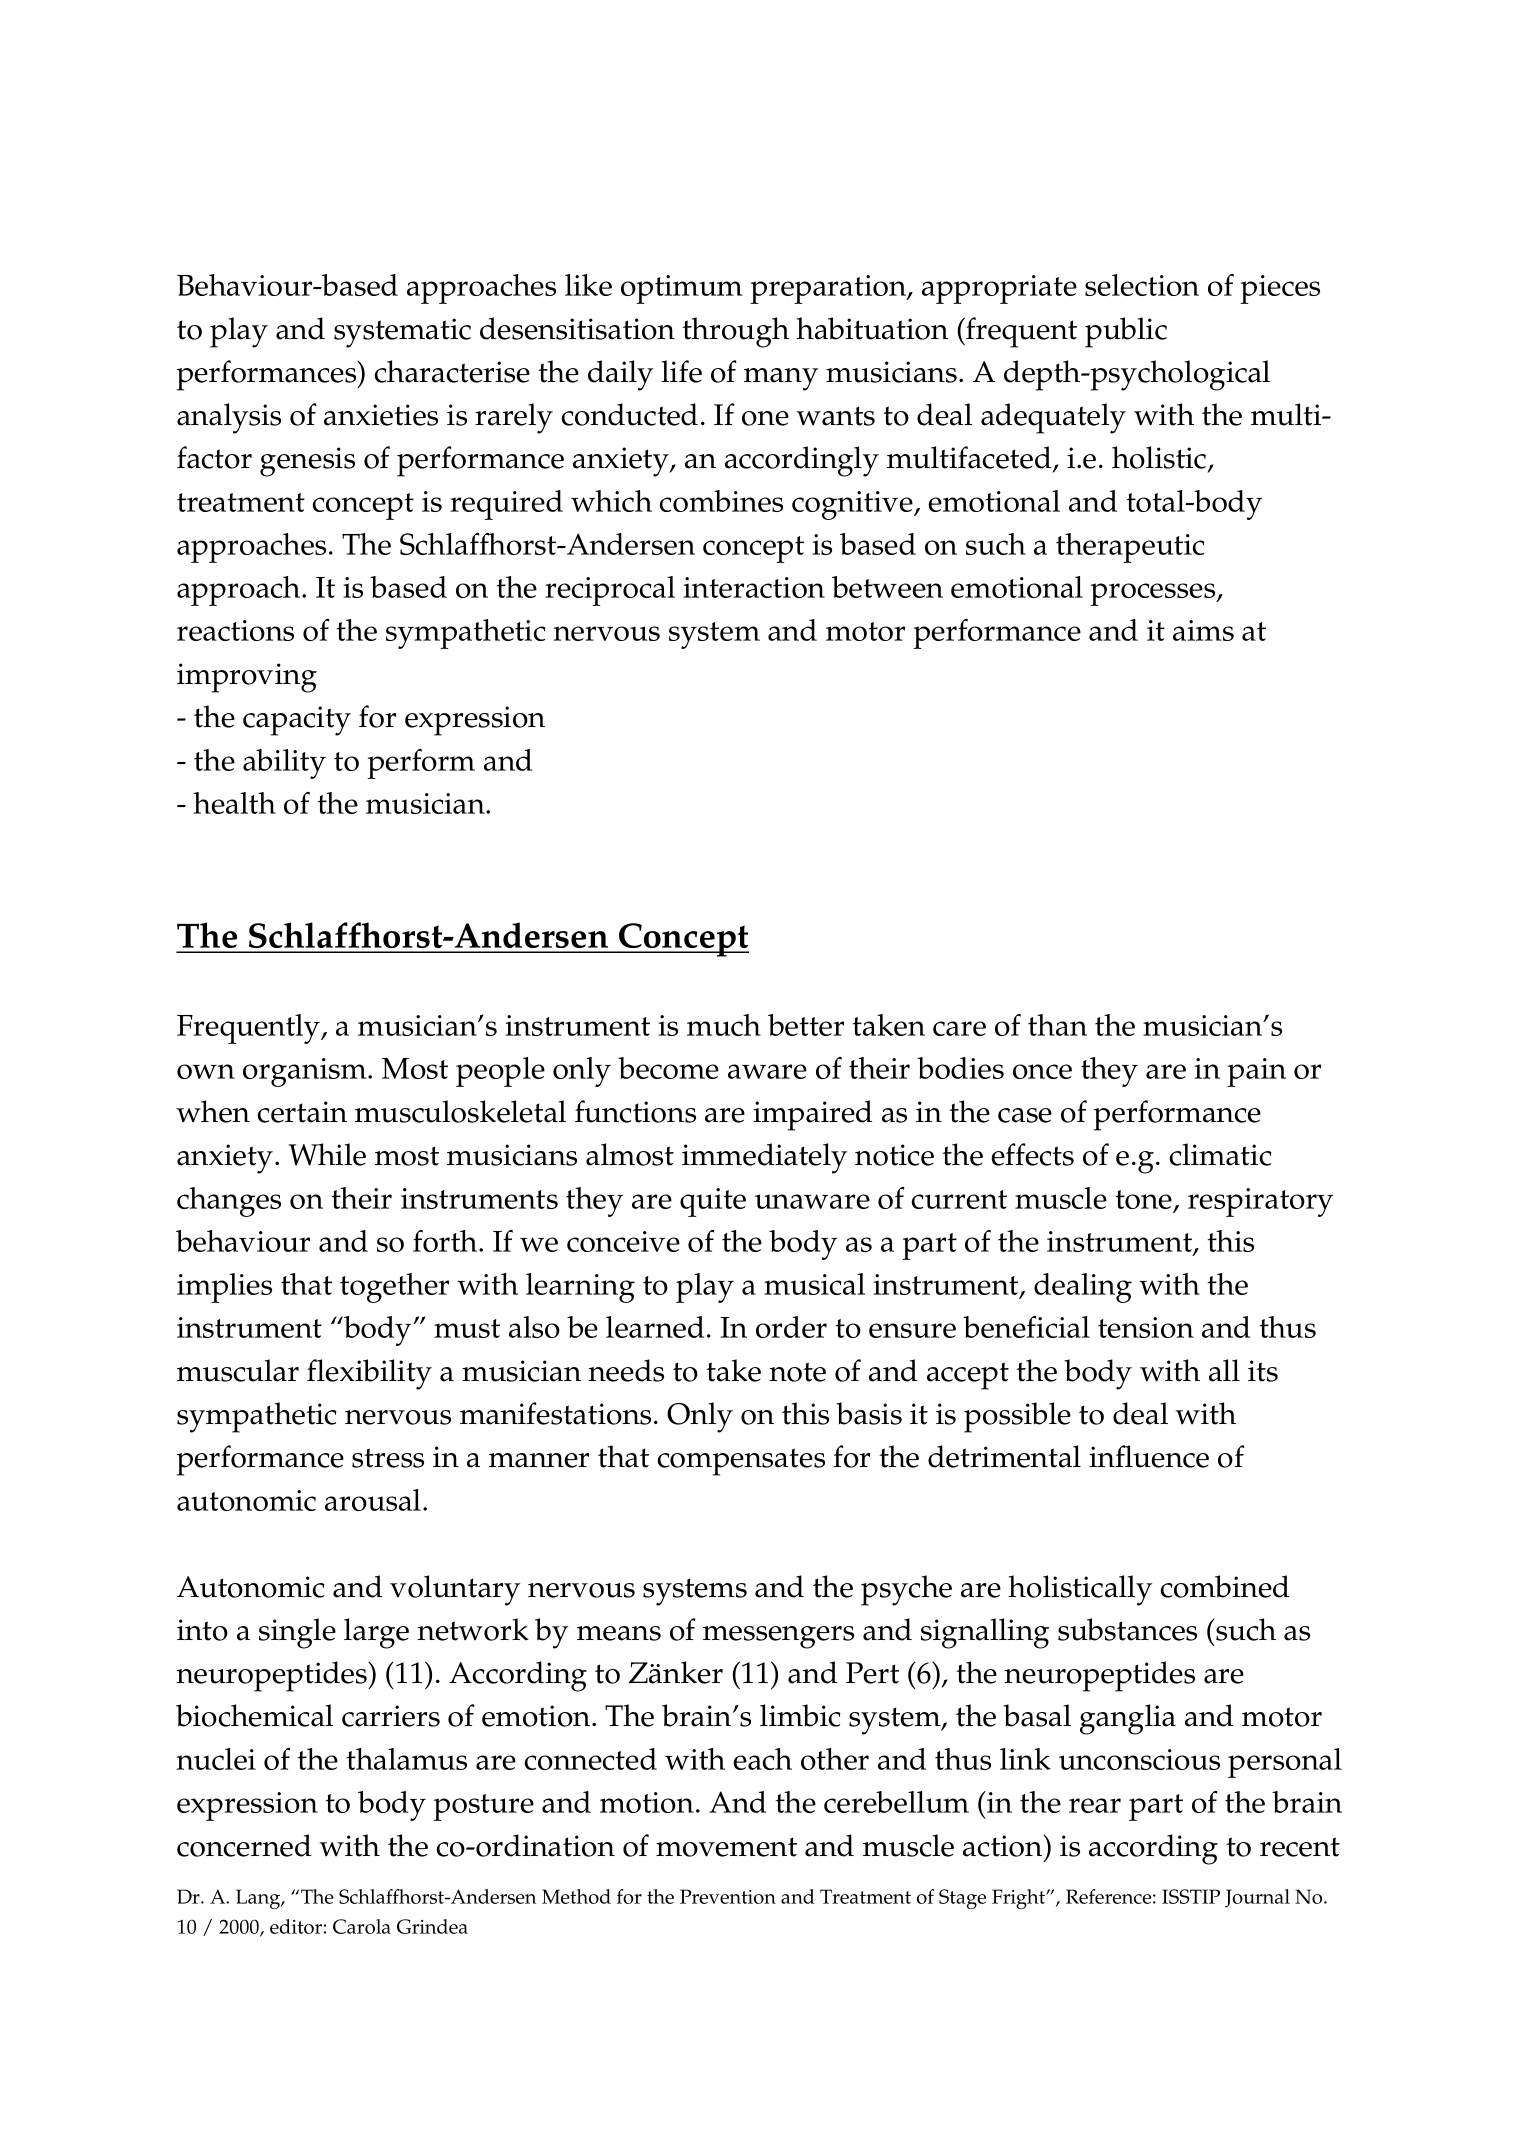 Image resolution: width=1516 pixels, height=2146 pixels. What do you see at coordinates (234, 803) in the screenshot?
I see `health` at bounding box center [234, 803].
